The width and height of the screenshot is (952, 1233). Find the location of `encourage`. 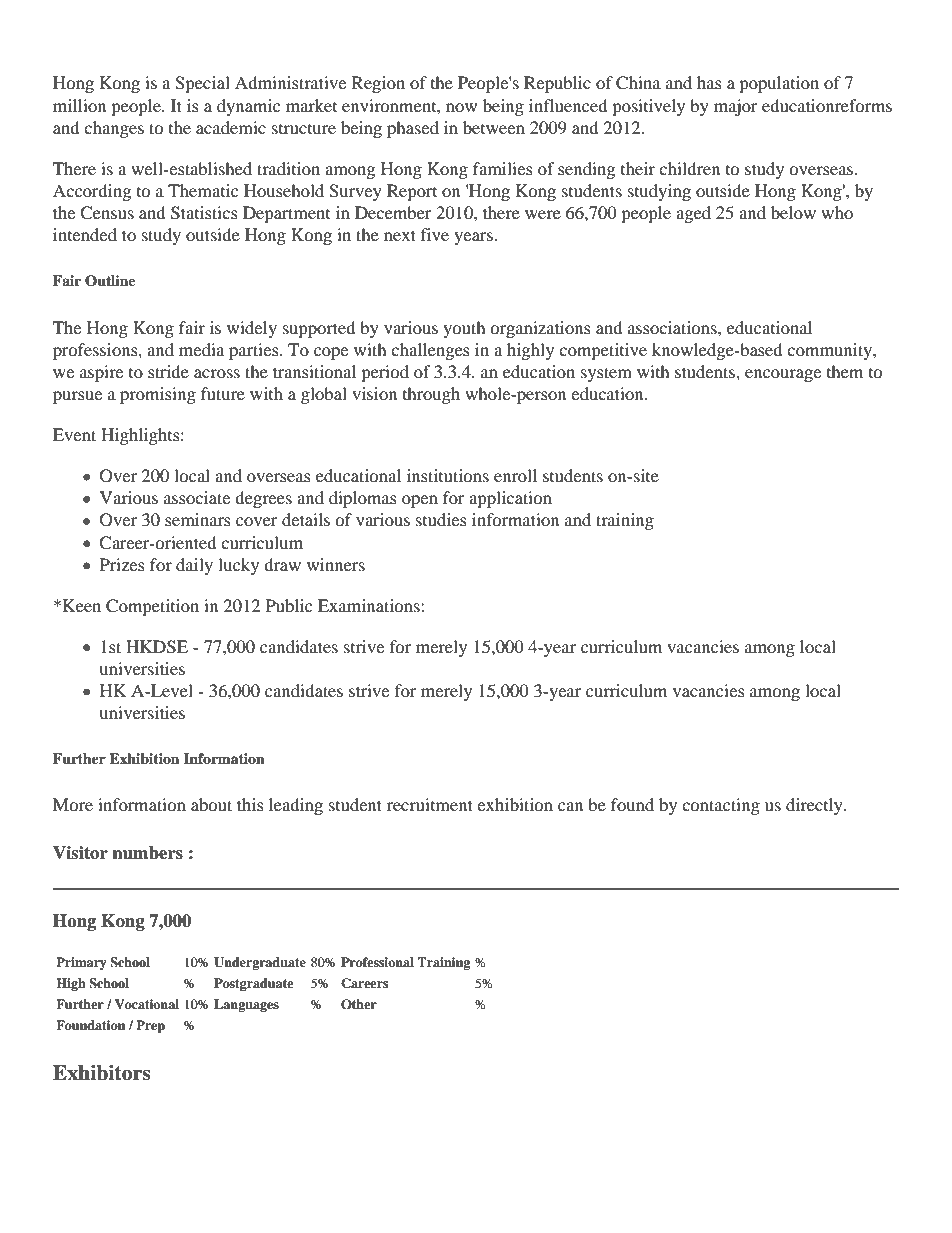

encourage is located at coordinates (783, 375).
